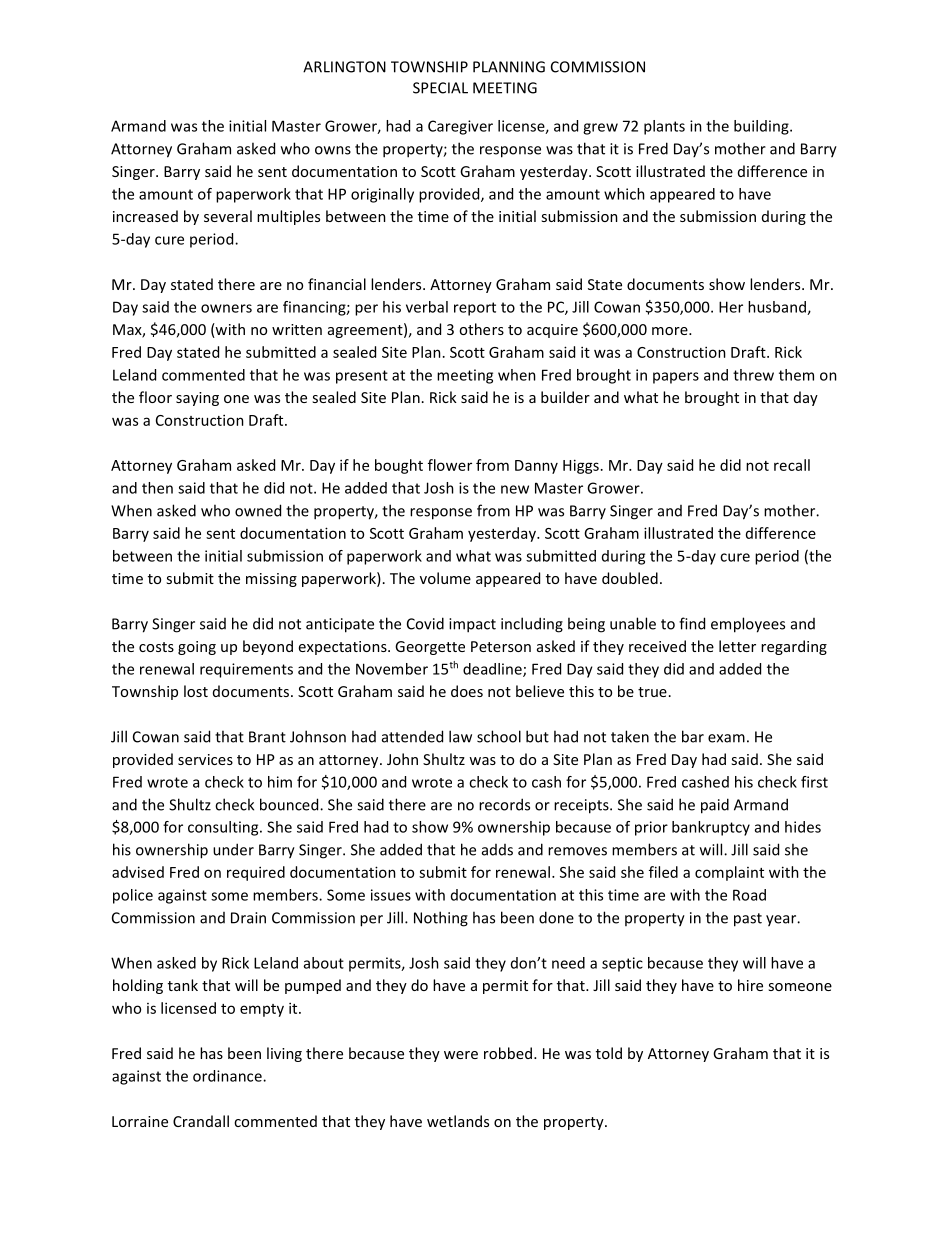 The image size is (952, 1233). Describe the element at coordinates (441, 919) in the page. I see `Nothing` at that location.
